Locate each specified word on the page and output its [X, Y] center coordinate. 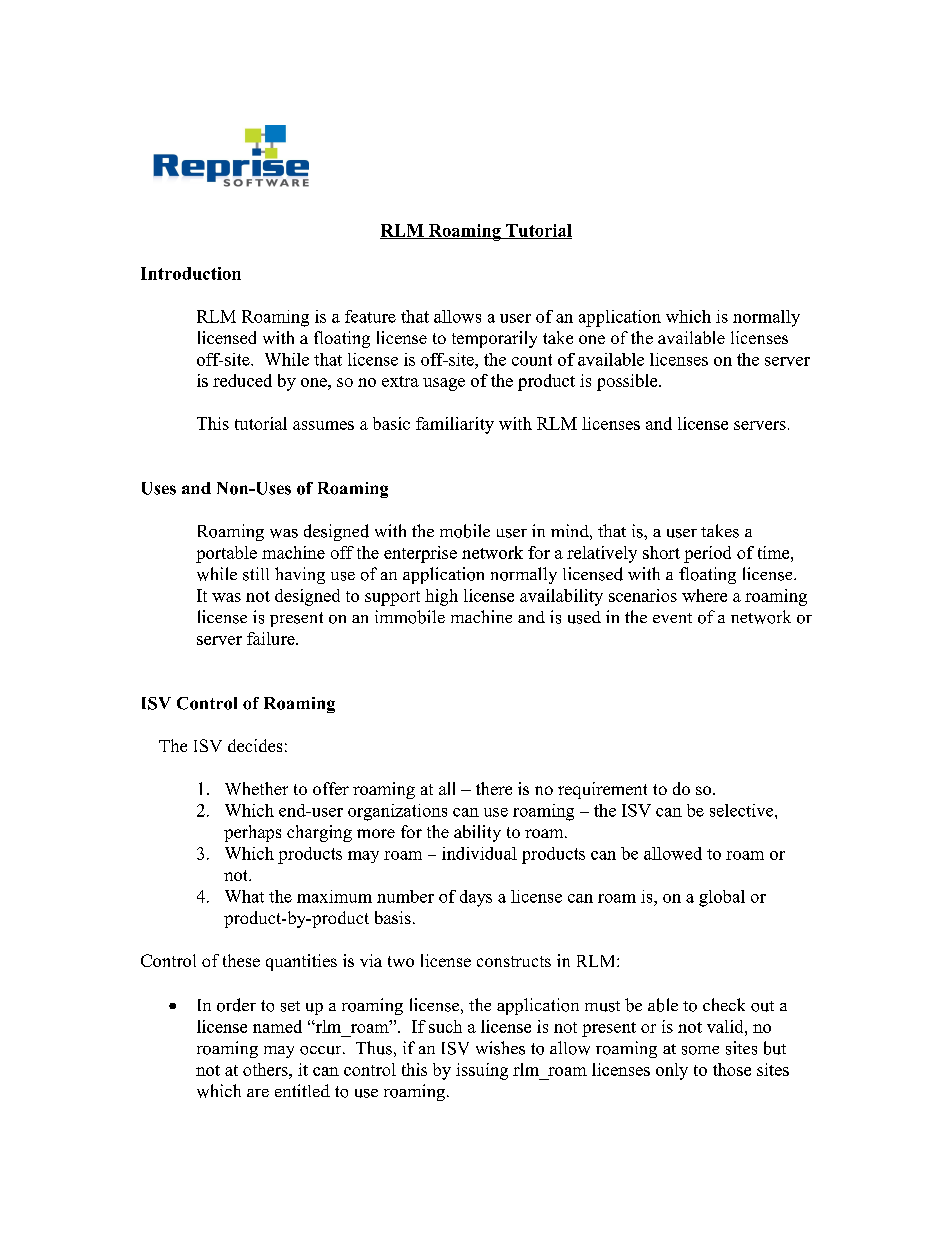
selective [743, 810]
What [244, 896]
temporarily [494, 339]
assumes [323, 425]
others [266, 1069]
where [704, 595]
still [256, 574]
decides [255, 745]
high [441, 597]
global [722, 898]
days [476, 898]
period [707, 554]
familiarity [455, 425]
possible [628, 382]
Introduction [191, 273]
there [494, 788]
